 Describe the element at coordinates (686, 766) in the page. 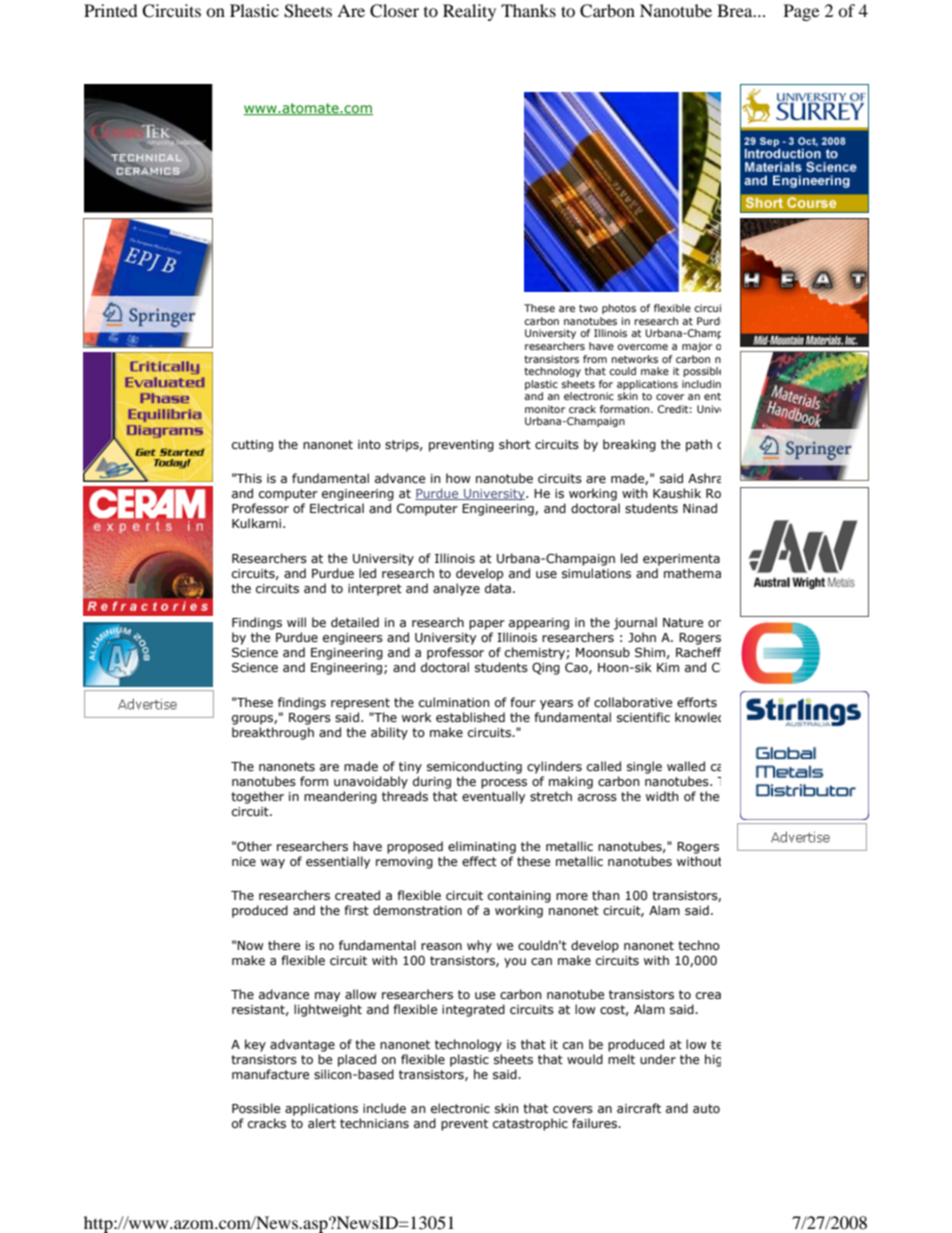

I see `walled` at that location.
